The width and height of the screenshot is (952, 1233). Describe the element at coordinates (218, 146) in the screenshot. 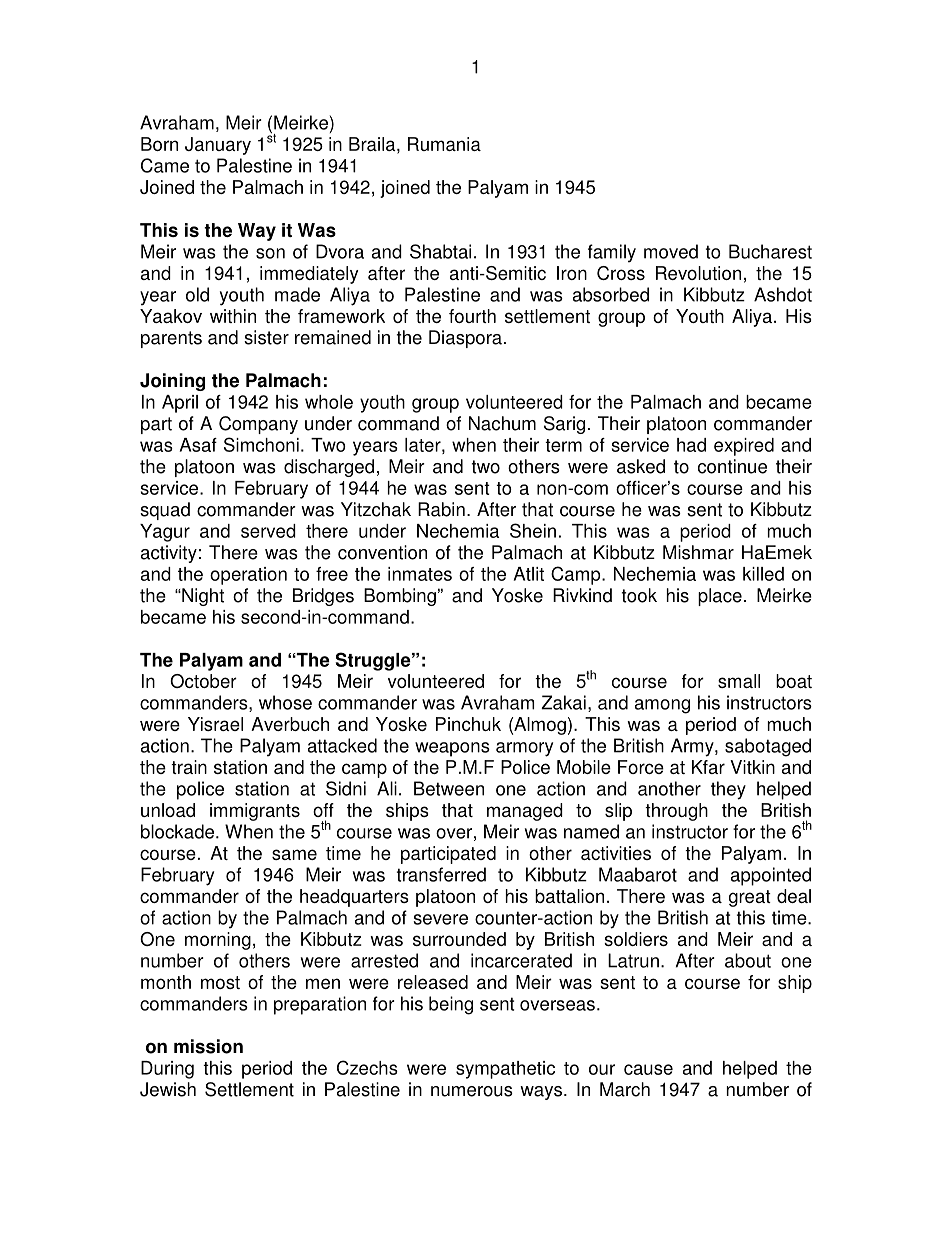

I see `January` at that location.
